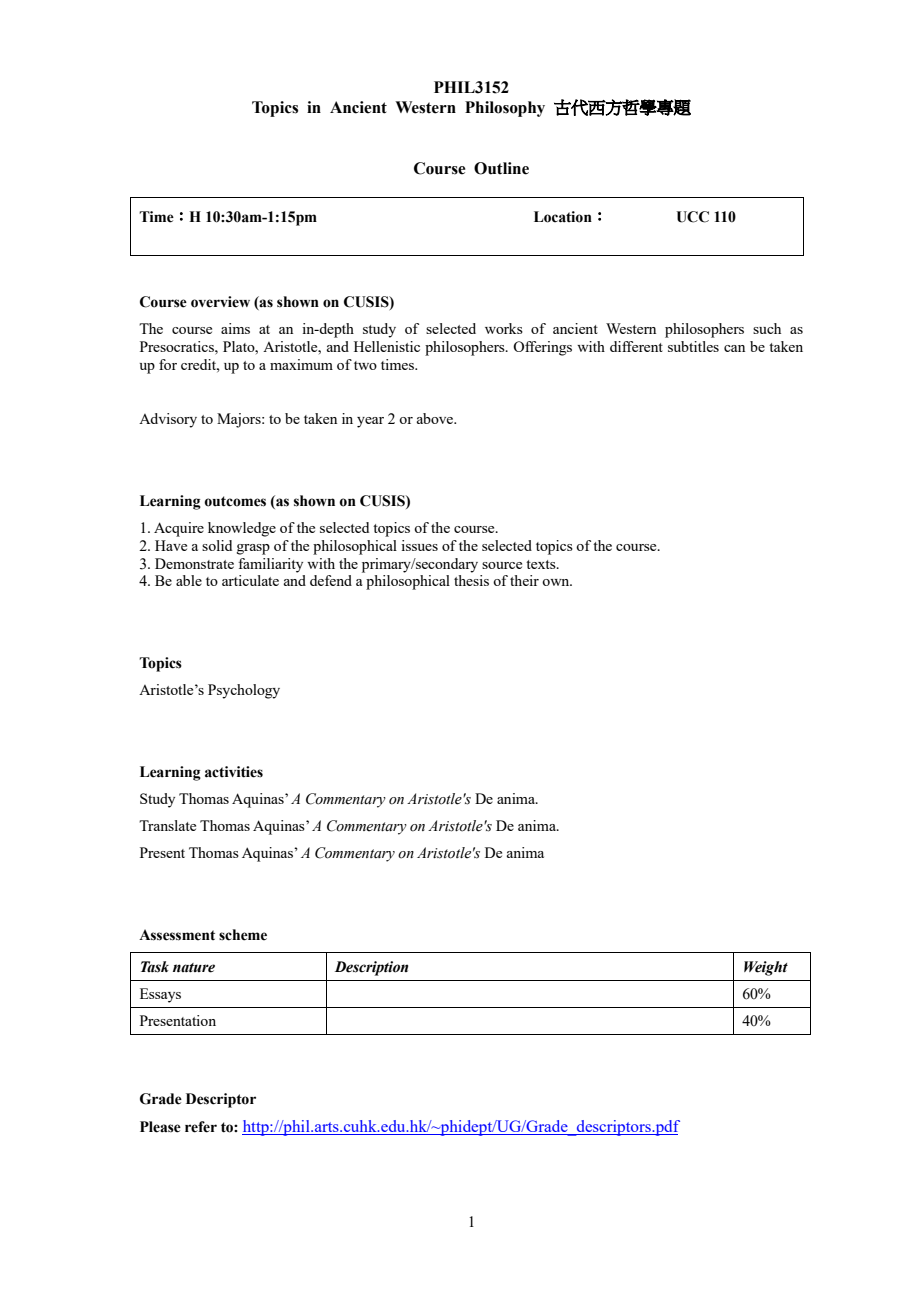 The image size is (924, 1308). I want to click on subtitles, so click(693, 346).
